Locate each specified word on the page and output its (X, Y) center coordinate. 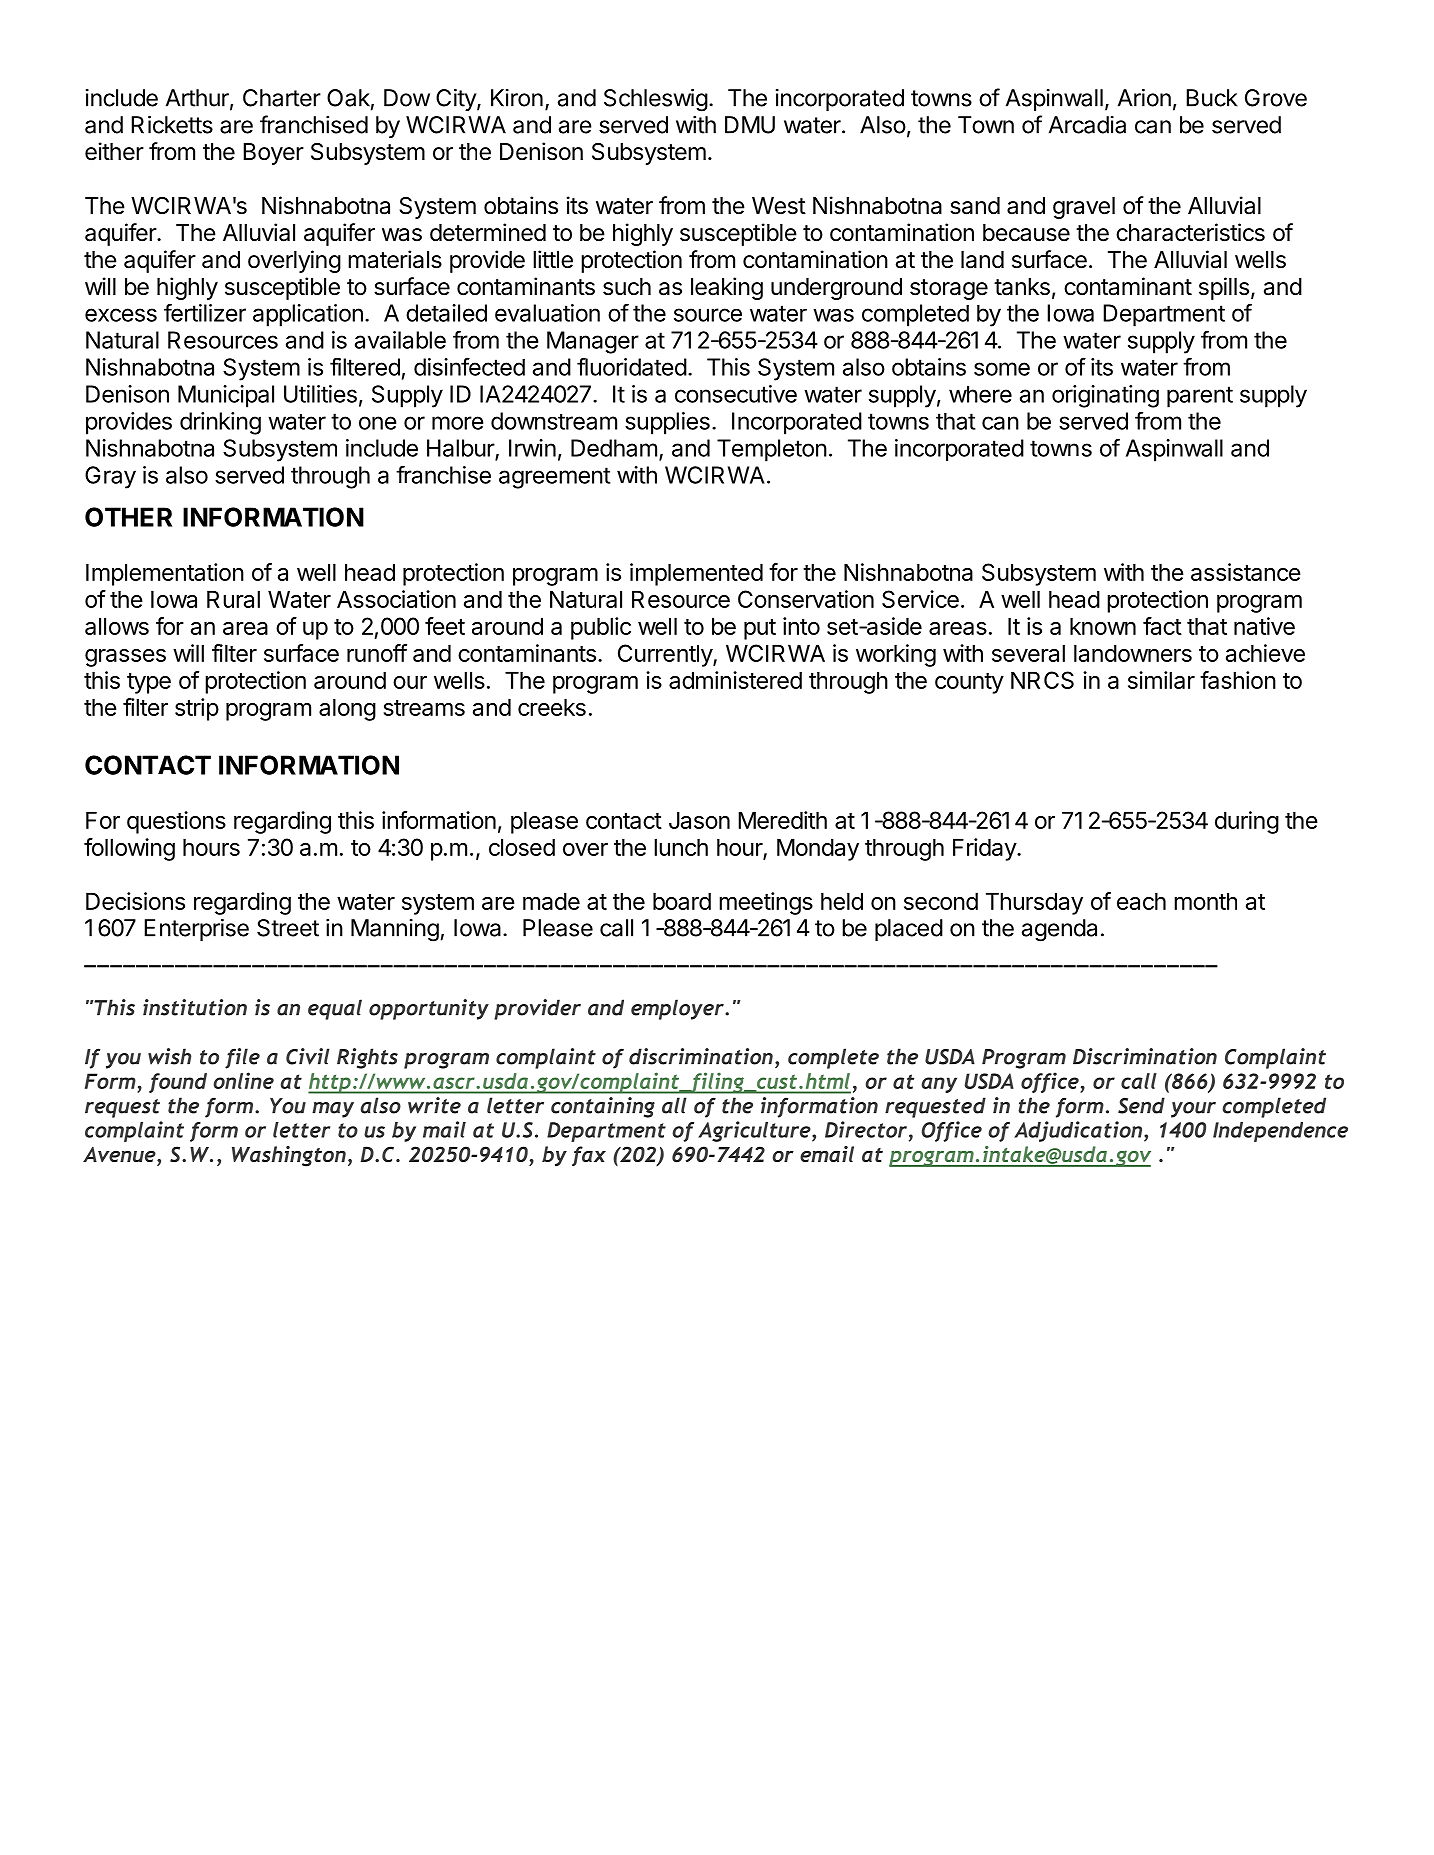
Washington (289, 1156)
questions (176, 822)
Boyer (273, 154)
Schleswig (656, 100)
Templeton (772, 450)
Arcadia (1087, 125)
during (1247, 822)
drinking (220, 423)
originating (1105, 396)
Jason (699, 820)
